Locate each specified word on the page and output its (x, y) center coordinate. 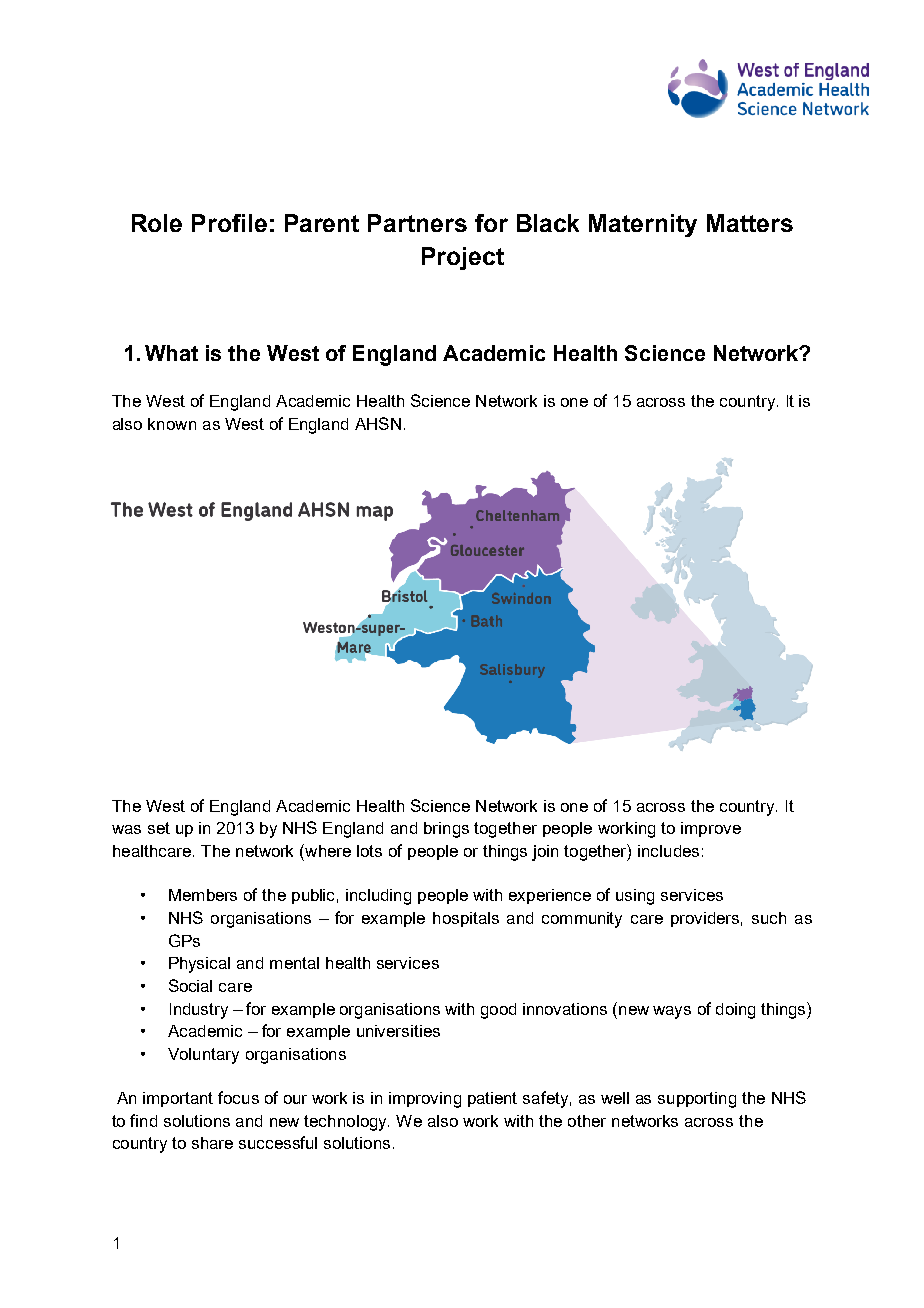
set (159, 828)
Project (463, 258)
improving (425, 1100)
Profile (229, 223)
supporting (697, 1100)
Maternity (643, 225)
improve (711, 829)
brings (446, 830)
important (178, 1099)
